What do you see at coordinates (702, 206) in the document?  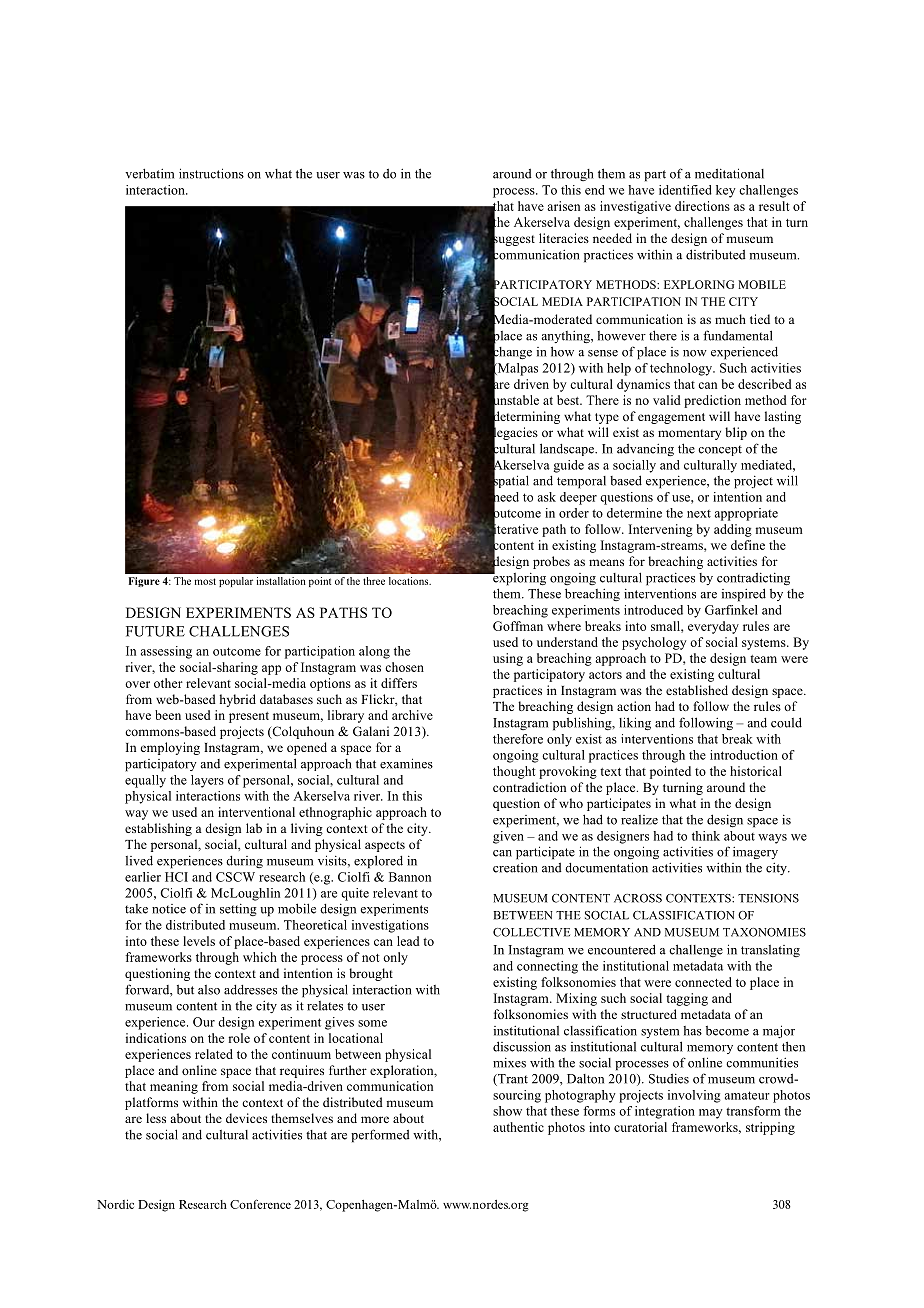 I see `directions` at bounding box center [702, 206].
